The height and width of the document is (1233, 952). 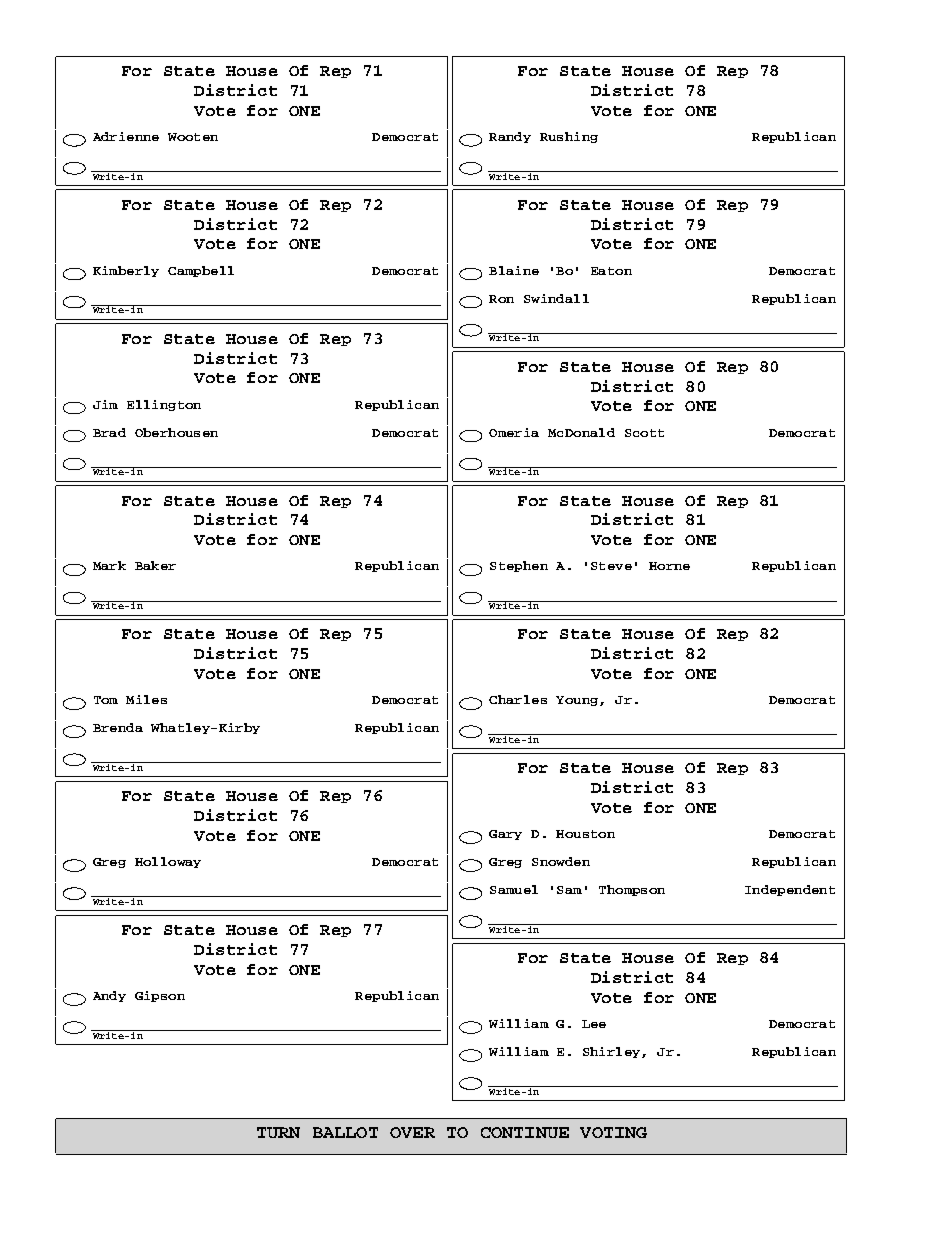 What do you see at coordinates (109, 432) in the document?
I see `Brad` at bounding box center [109, 432].
